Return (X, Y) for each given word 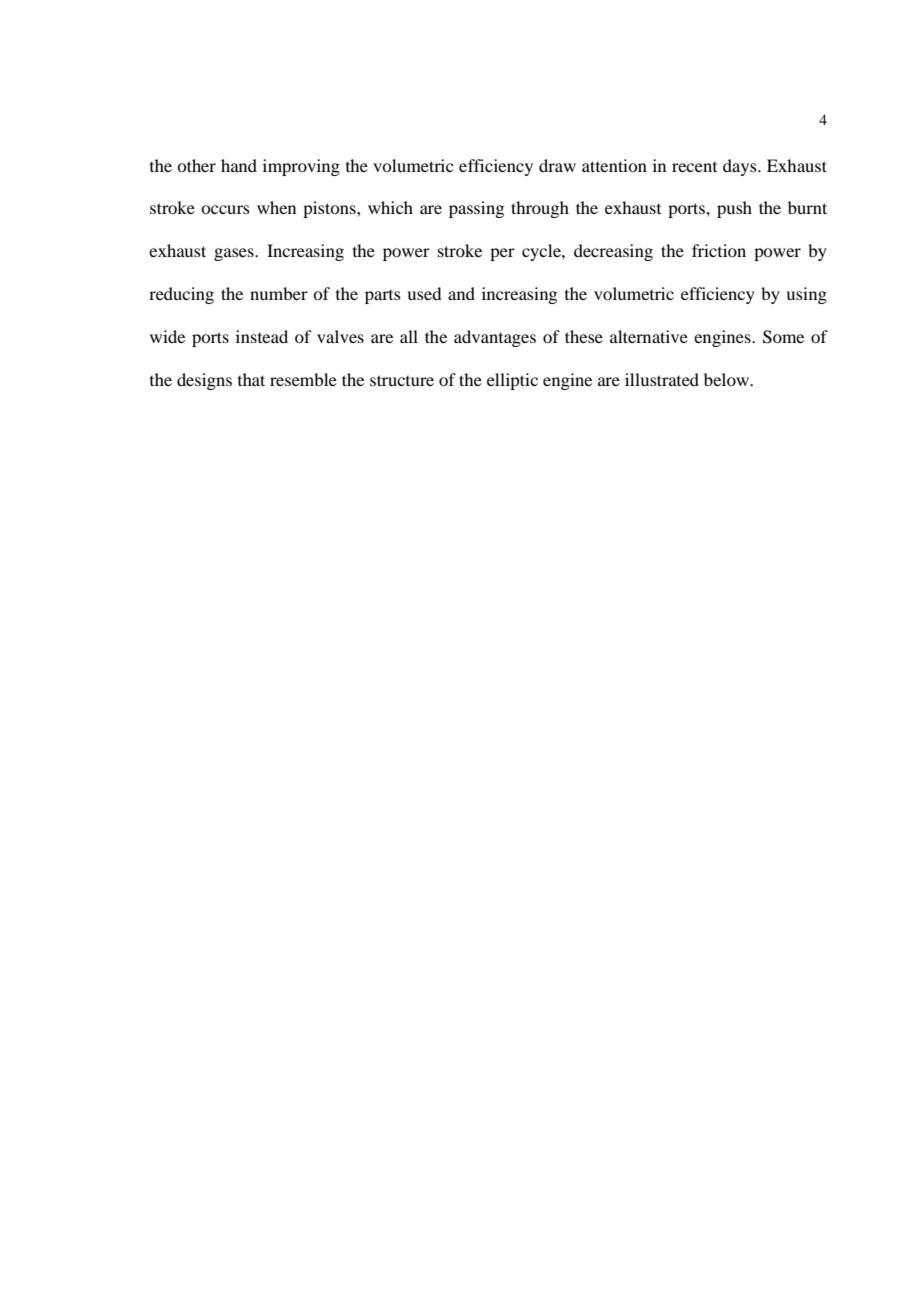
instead (262, 336)
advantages (495, 338)
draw (557, 165)
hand (239, 165)
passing (476, 209)
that (251, 379)
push (734, 209)
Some (783, 337)
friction (719, 250)
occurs (225, 209)
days (741, 167)
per (502, 254)
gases (235, 254)
